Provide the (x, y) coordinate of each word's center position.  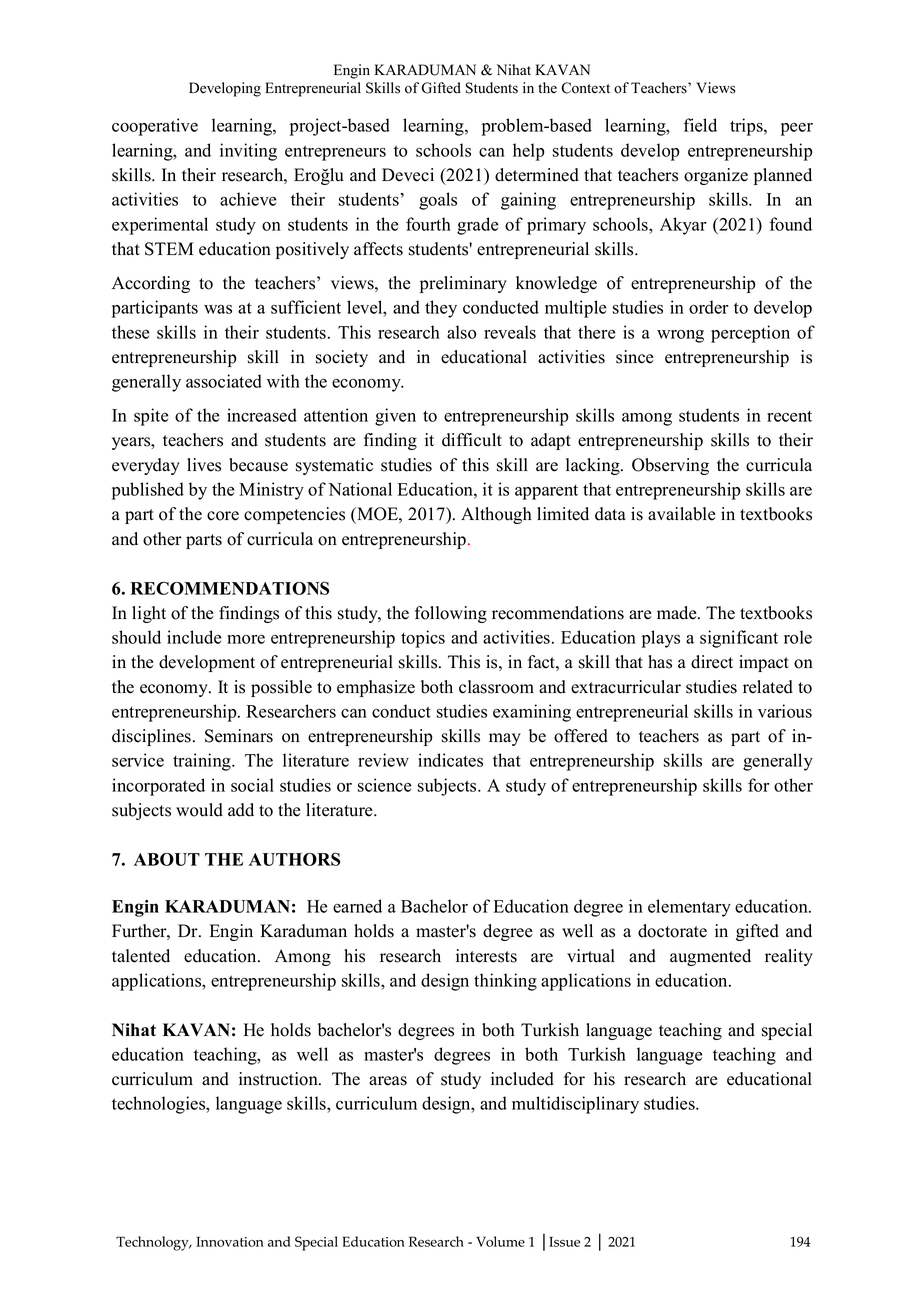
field (700, 125)
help (528, 152)
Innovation (230, 1241)
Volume (500, 1241)
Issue (564, 1241)
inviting (248, 152)
